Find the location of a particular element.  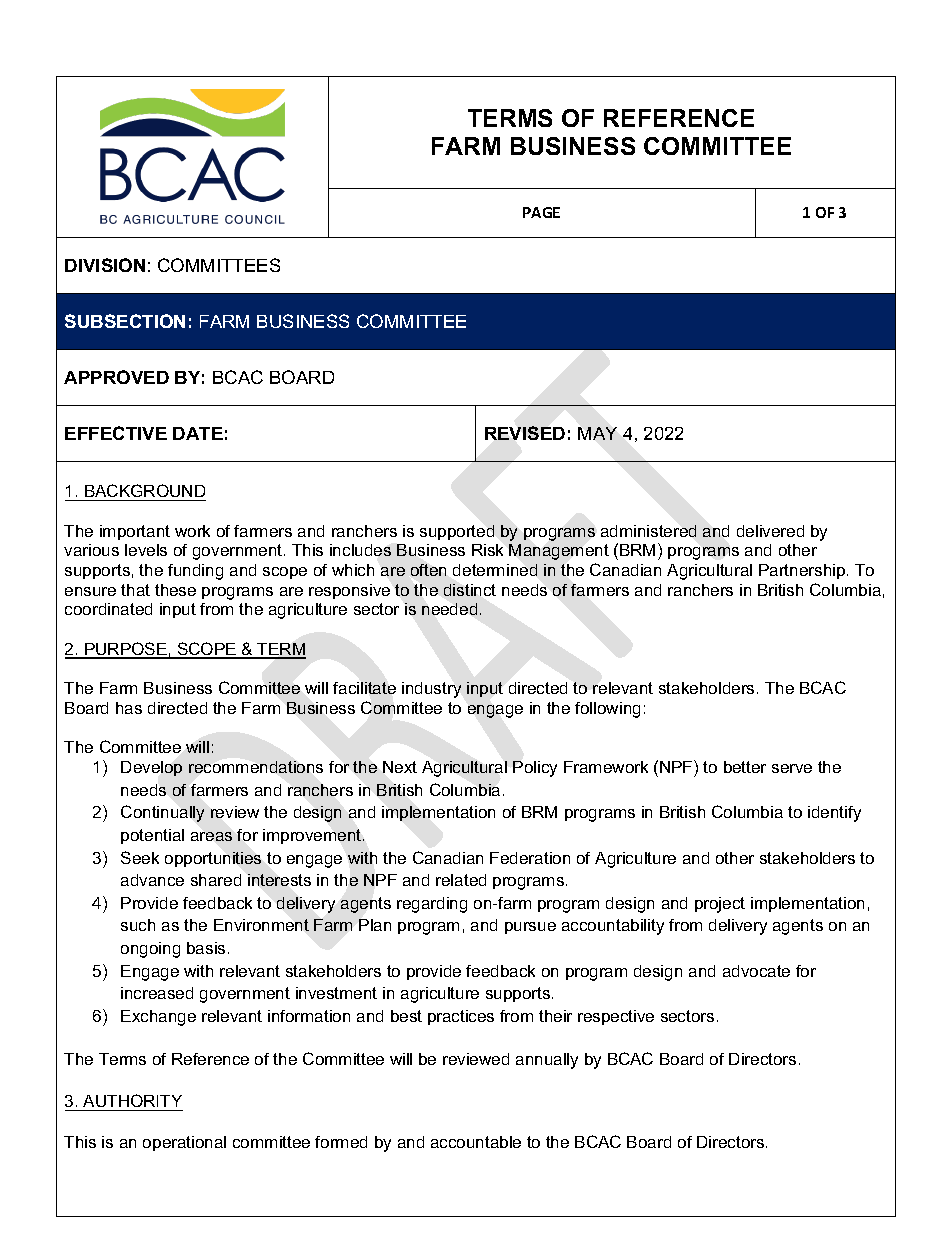

MAY is located at coordinates (597, 433).
